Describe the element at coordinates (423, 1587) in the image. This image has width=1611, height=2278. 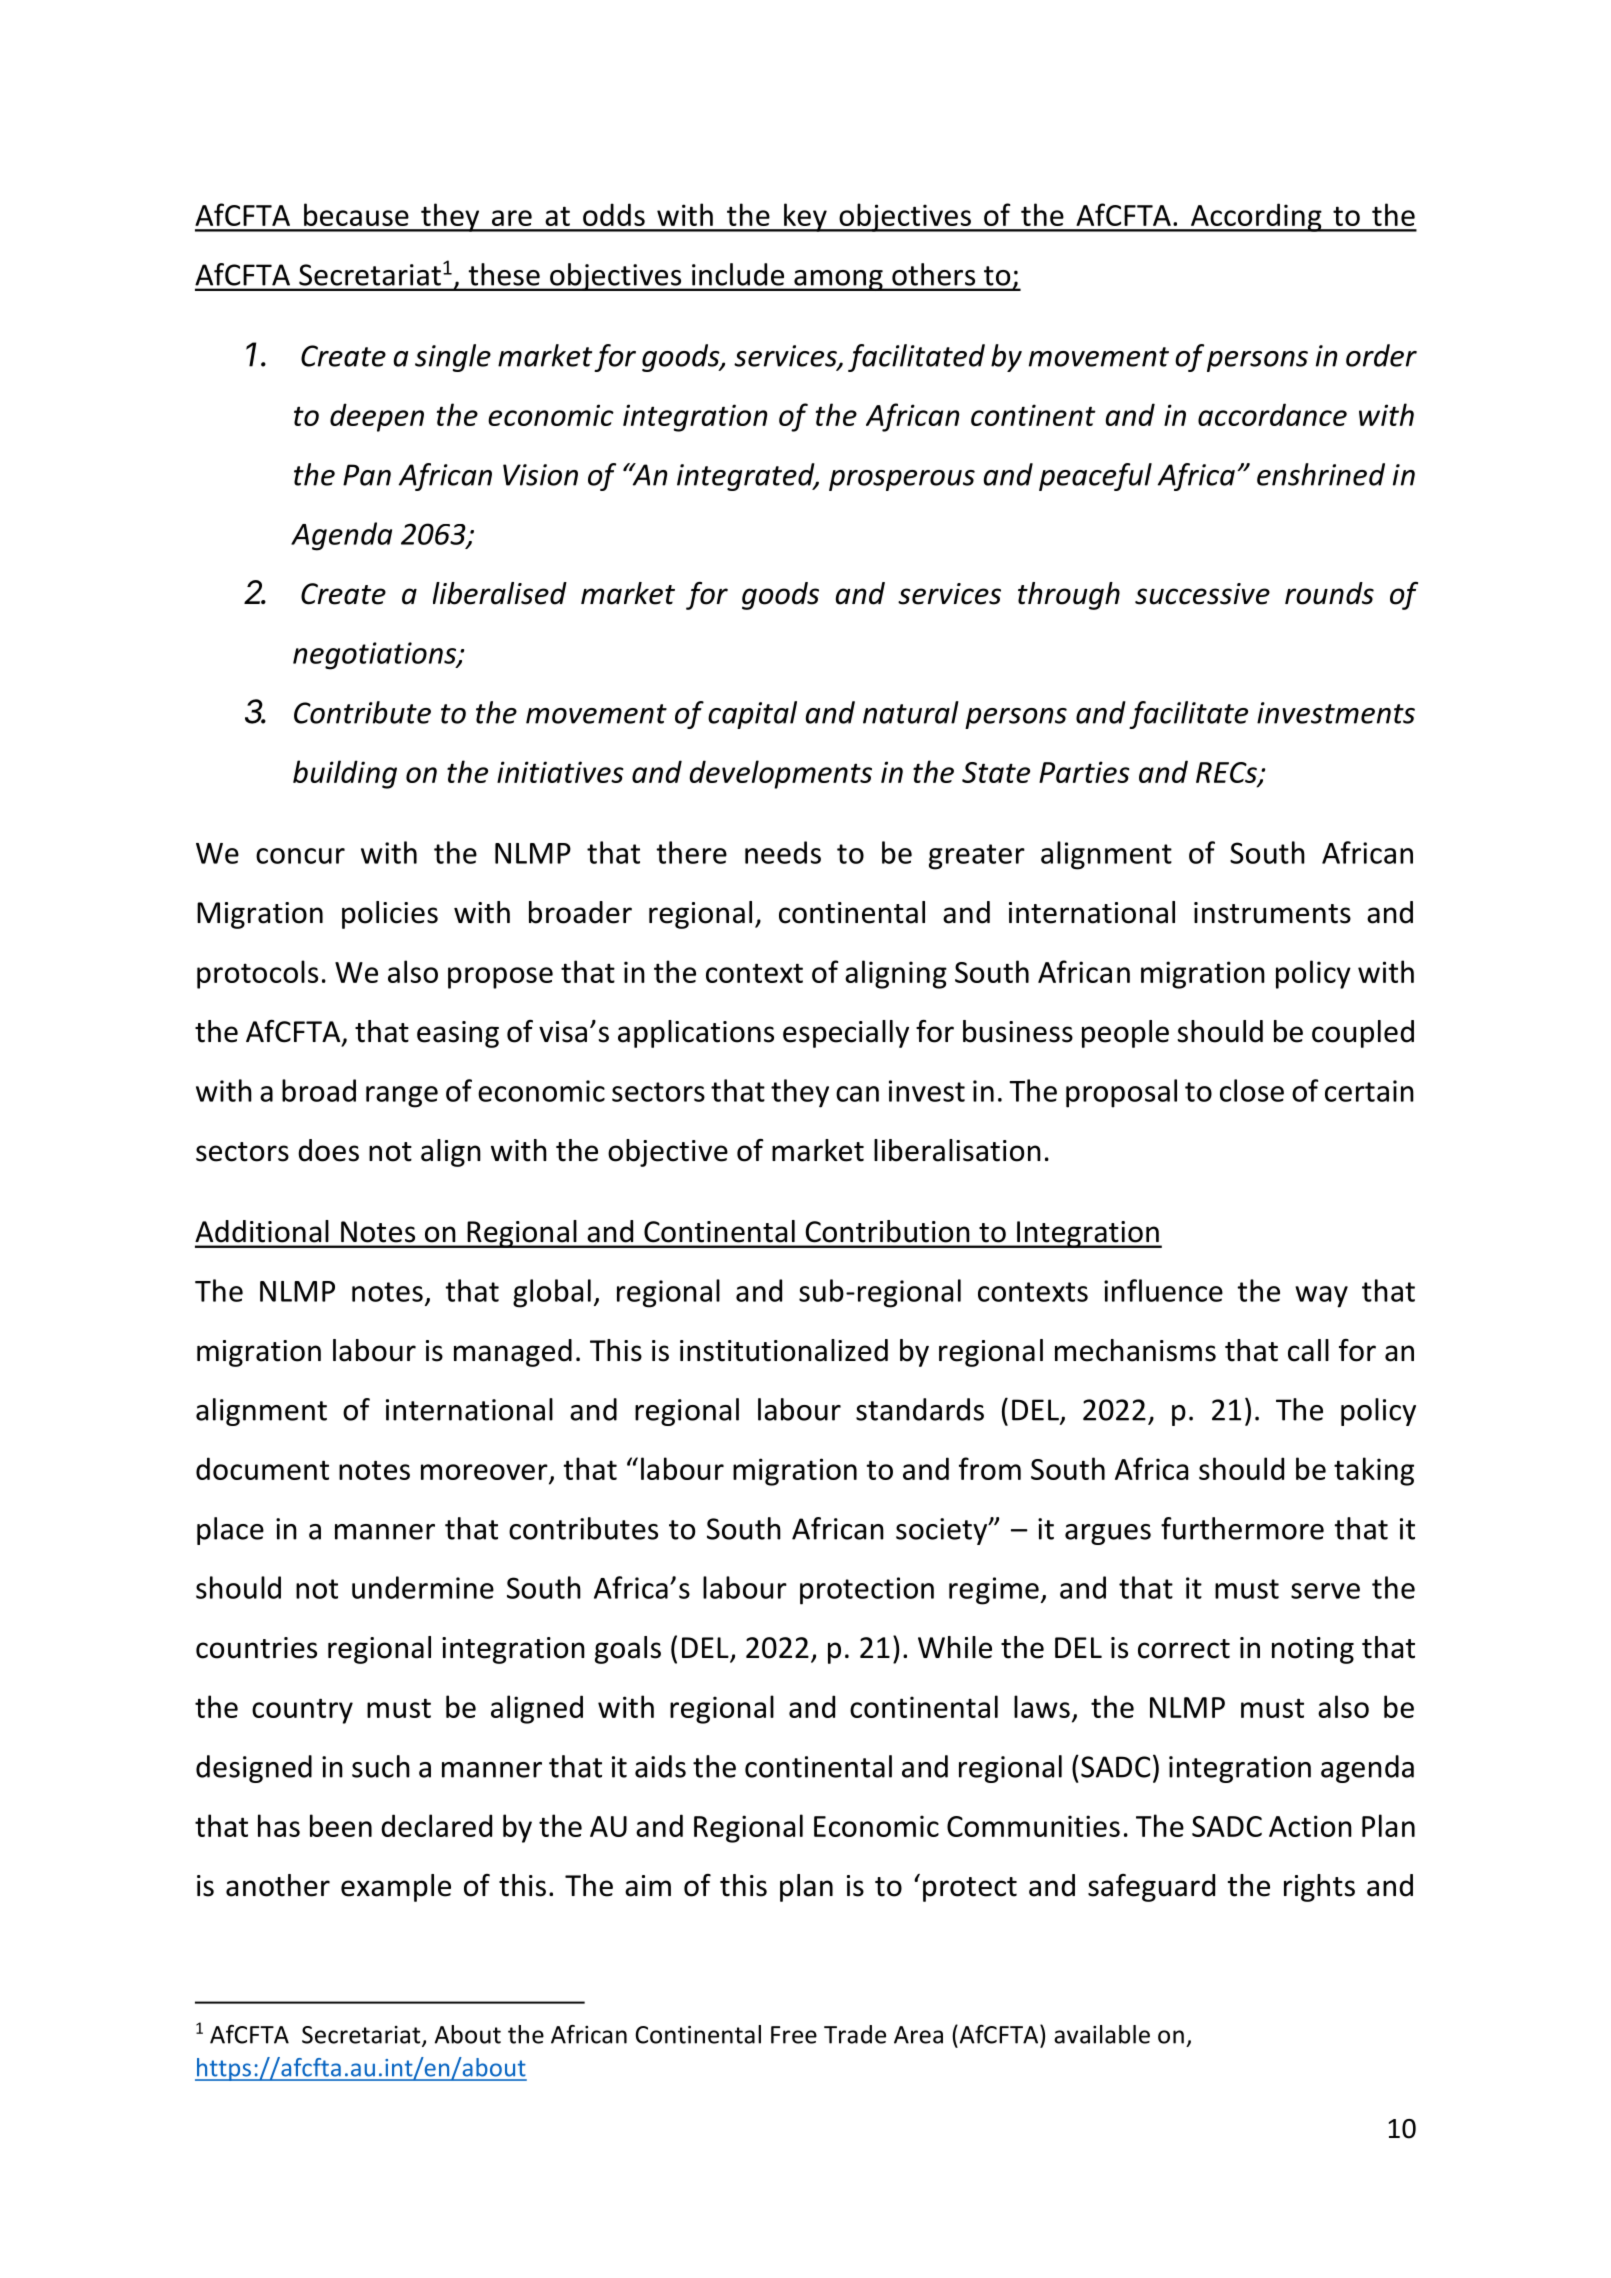
I see `undermine` at that location.
